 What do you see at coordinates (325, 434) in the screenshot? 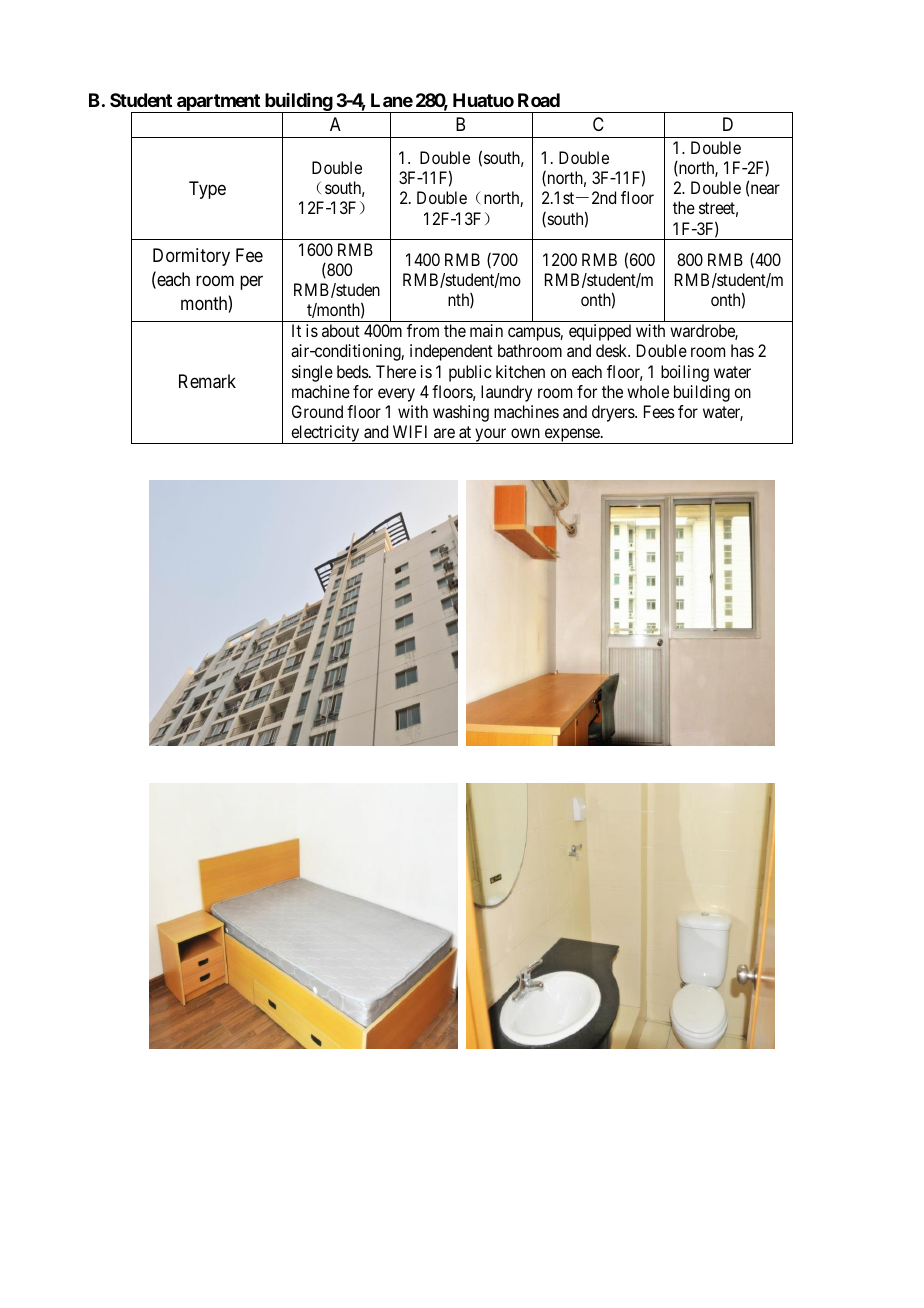
I see `electricity` at bounding box center [325, 434].
